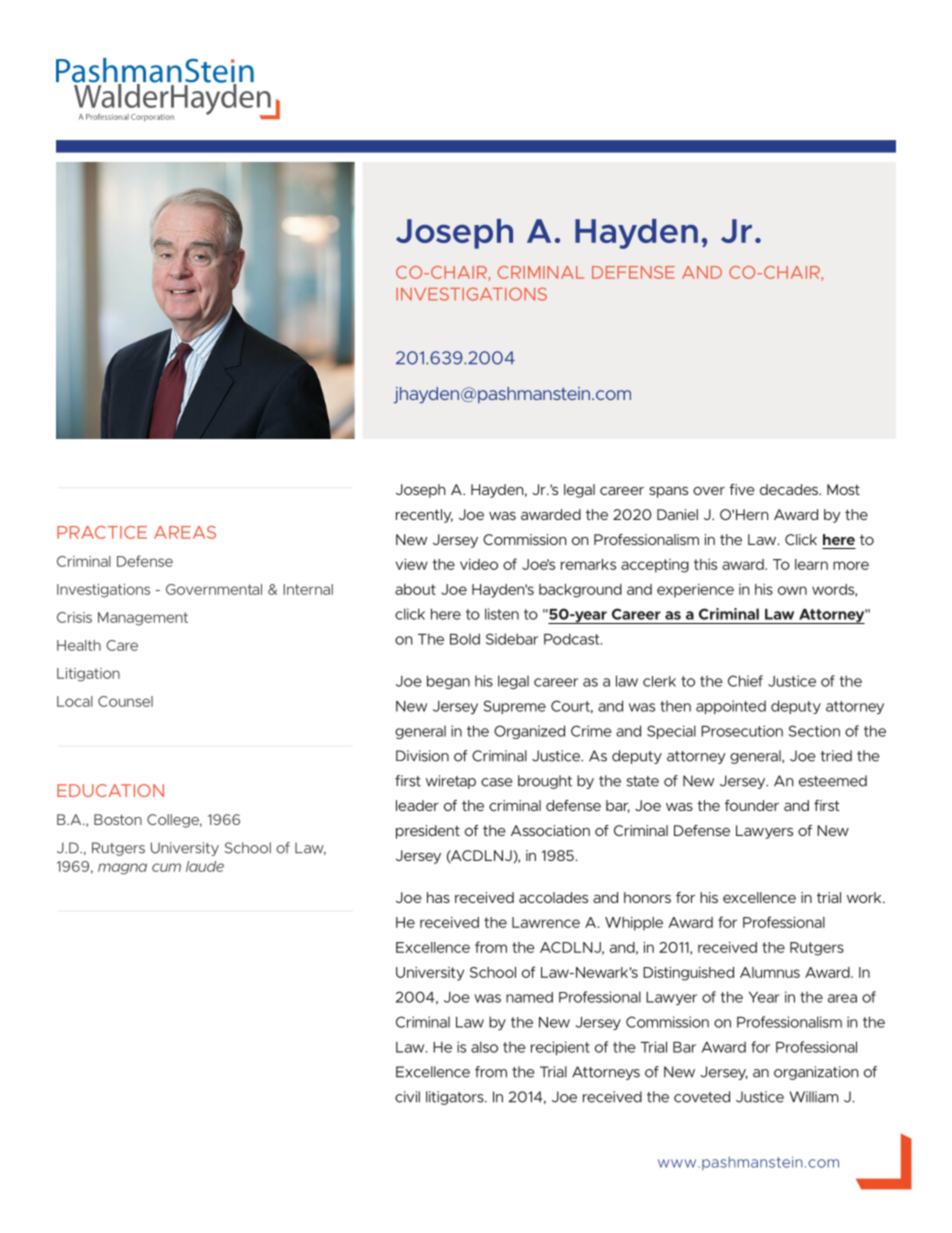 The height and width of the image is (1233, 952). What do you see at coordinates (125, 701) in the image?
I see `Counsel` at bounding box center [125, 701].
